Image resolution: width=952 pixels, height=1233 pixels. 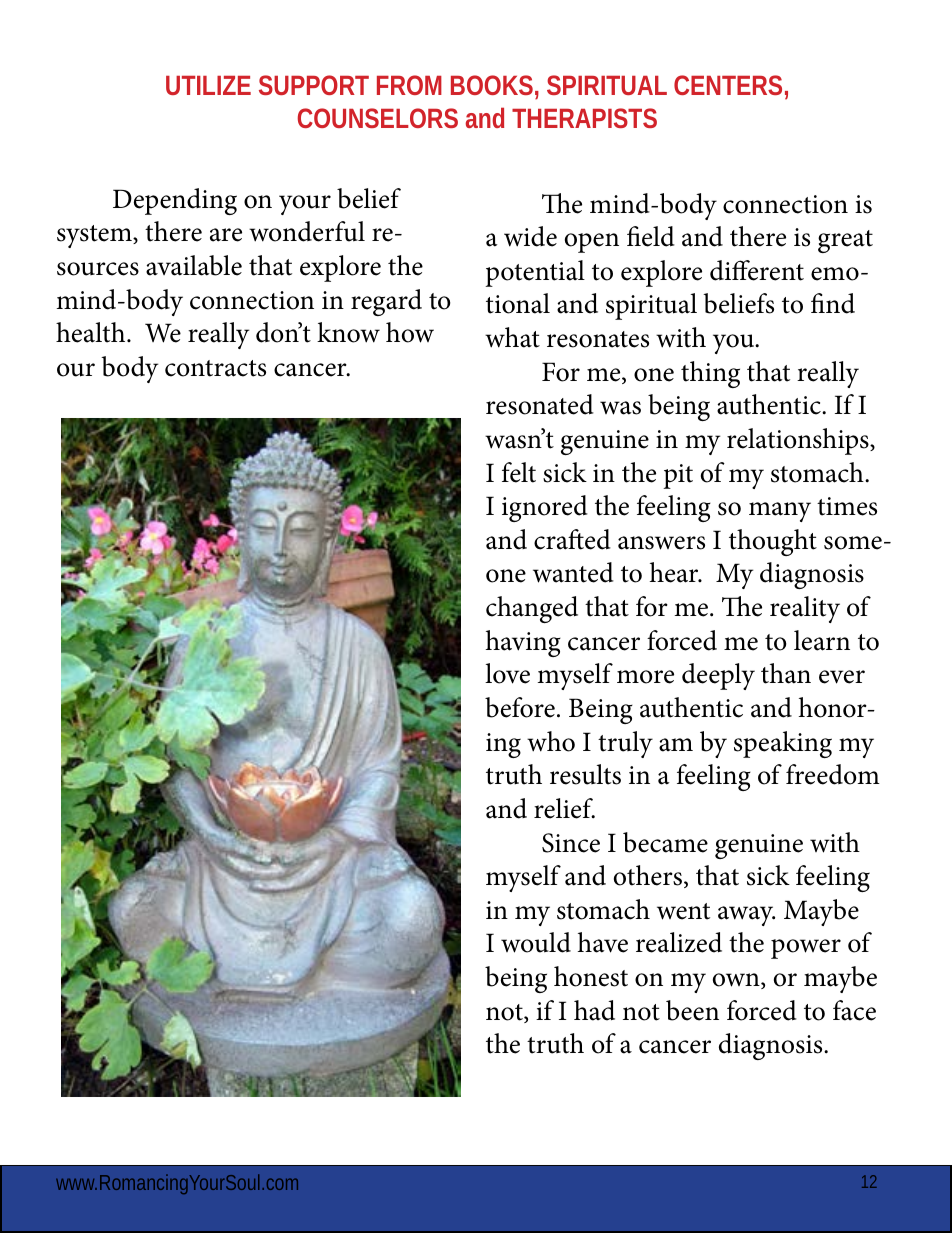 What do you see at coordinates (783, 744) in the image?
I see `speaking` at bounding box center [783, 744].
